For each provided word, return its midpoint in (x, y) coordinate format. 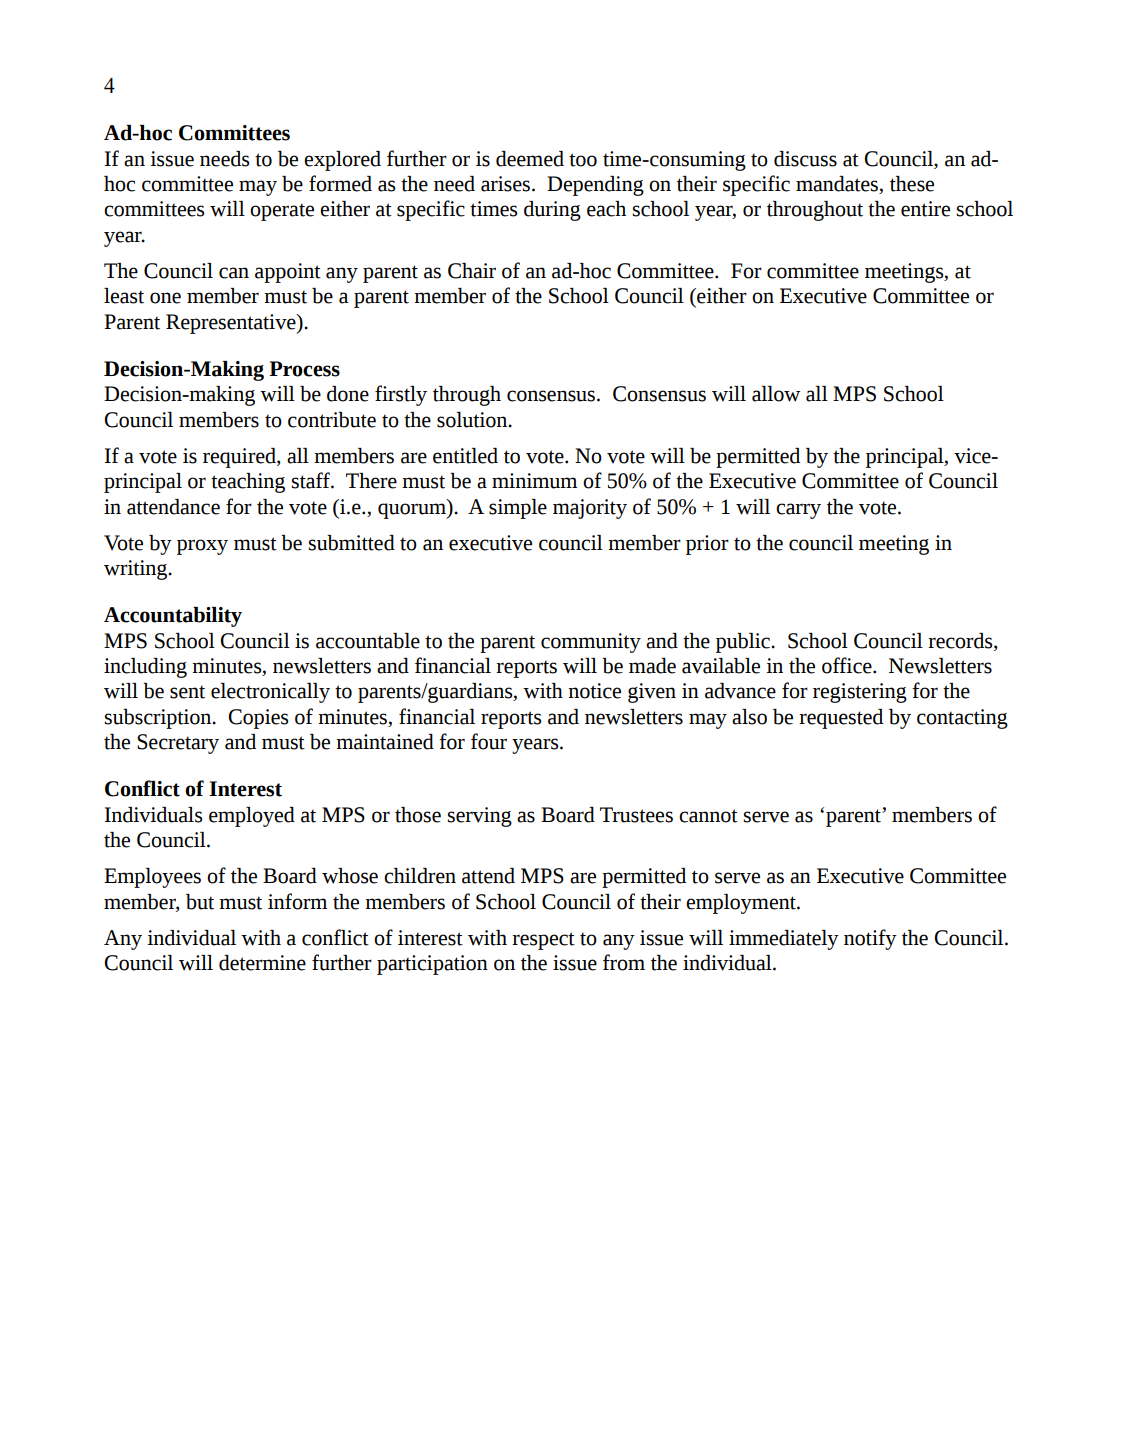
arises (505, 184)
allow (776, 394)
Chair (472, 271)
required (240, 458)
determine (262, 963)
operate (282, 212)
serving (479, 817)
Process (304, 369)
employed (252, 817)
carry (798, 511)
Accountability (173, 617)
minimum (534, 481)
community (591, 643)
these (912, 184)
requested (841, 719)
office (848, 665)
